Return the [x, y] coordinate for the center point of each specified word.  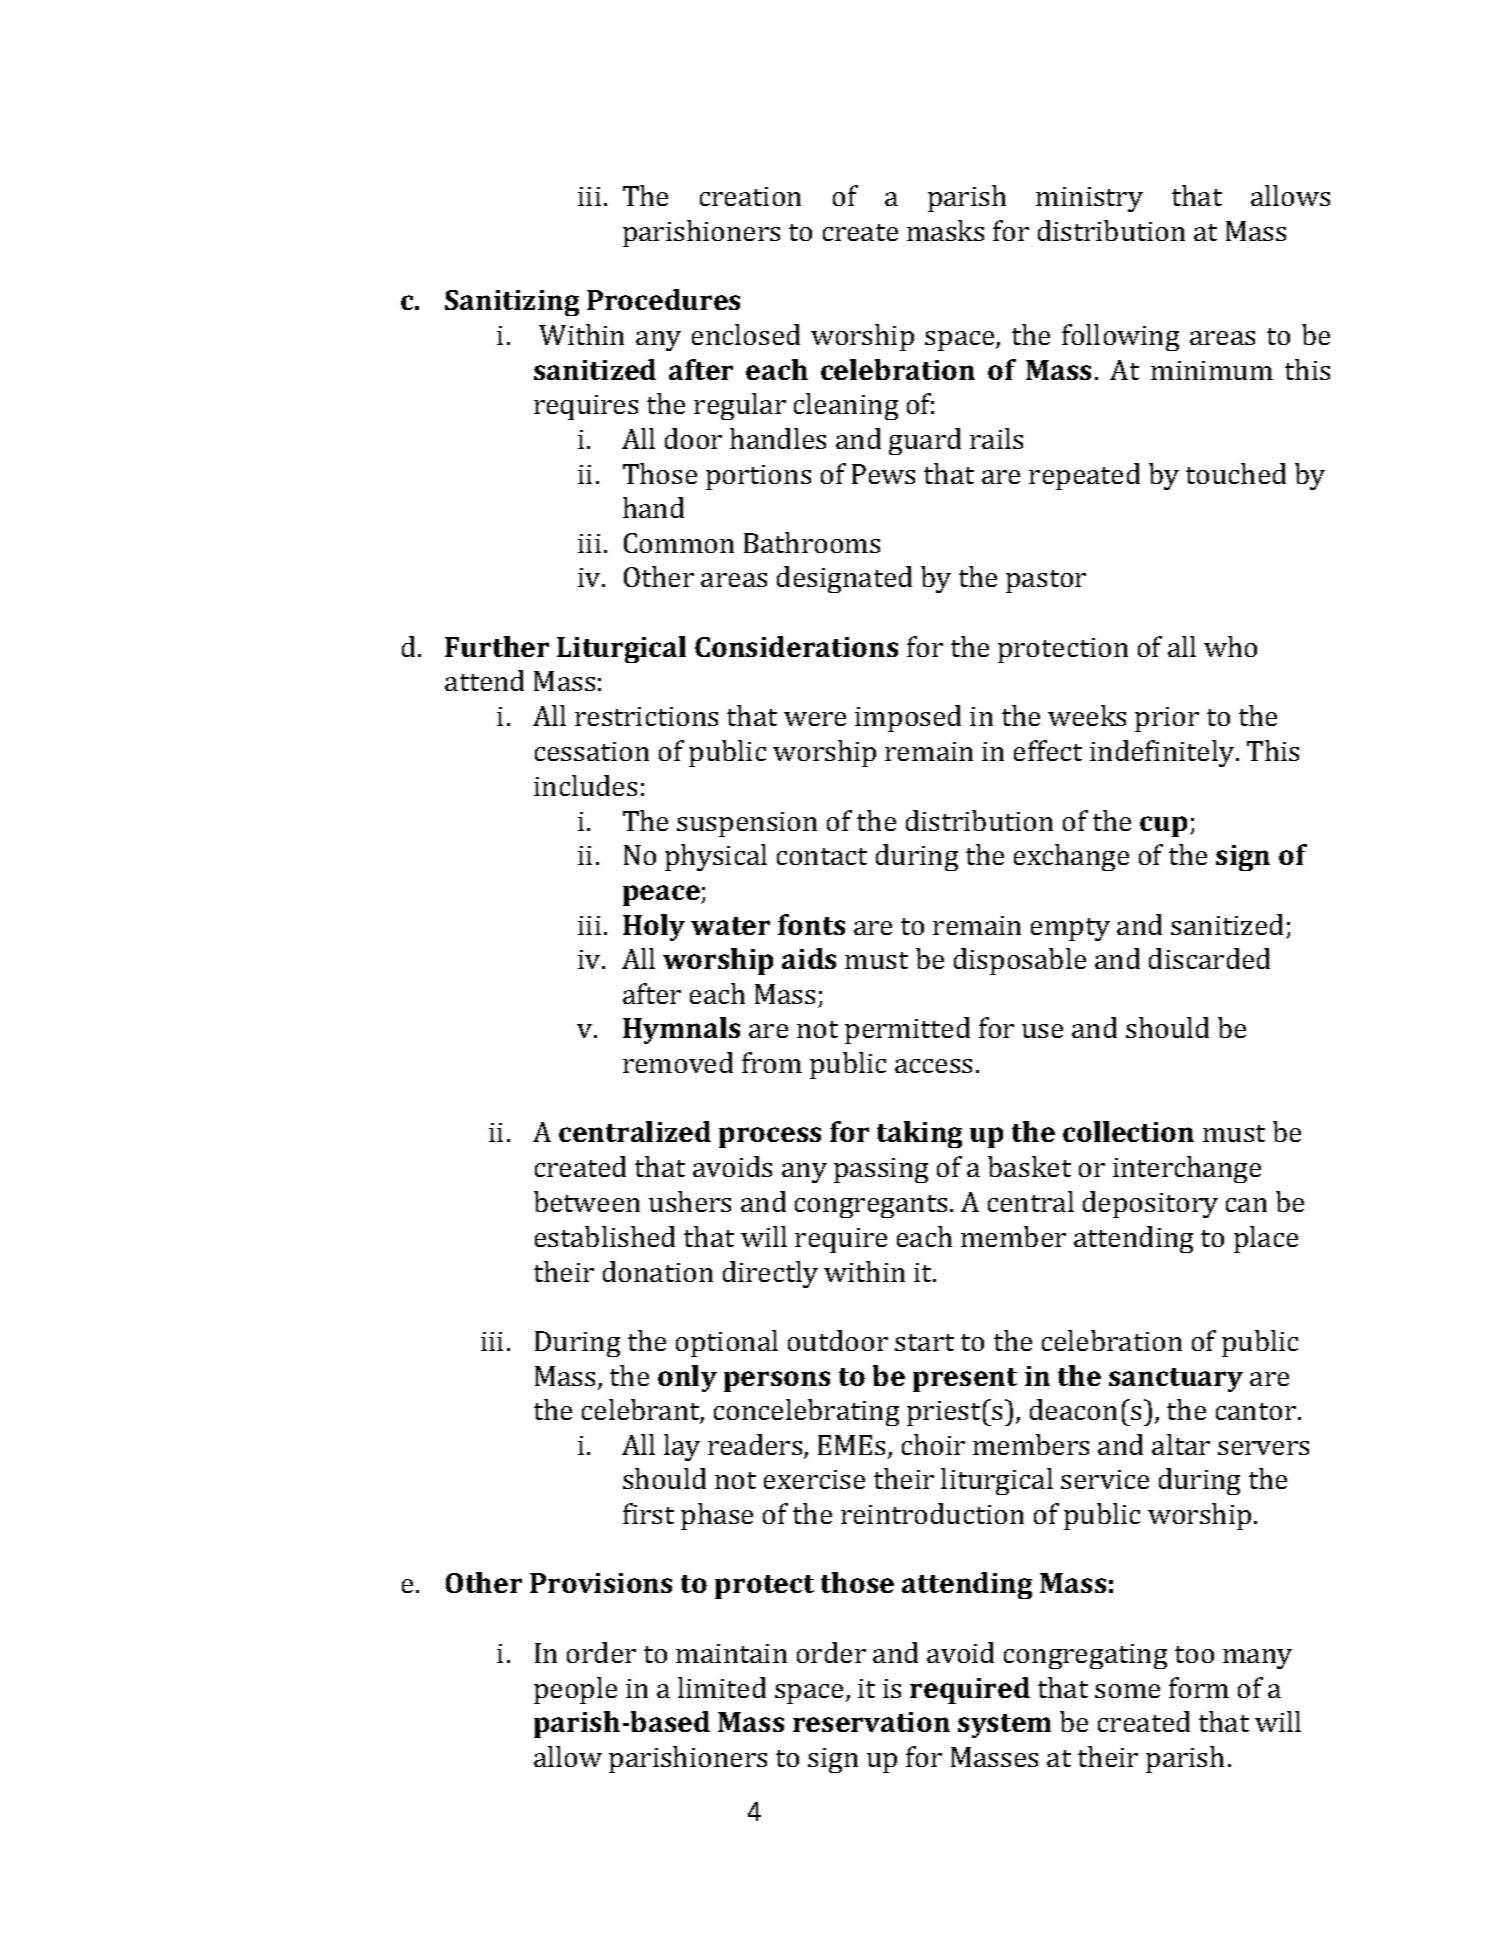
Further [497, 646]
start [924, 1342]
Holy [654, 927]
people [575, 1690]
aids [809, 958]
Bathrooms [812, 542]
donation [658, 1271]
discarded [1209, 958]
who [1230, 646]
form [1199, 1687]
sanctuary [1176, 1380]
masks [945, 230]
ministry [1089, 199]
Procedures [663, 299]
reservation [871, 1722]
